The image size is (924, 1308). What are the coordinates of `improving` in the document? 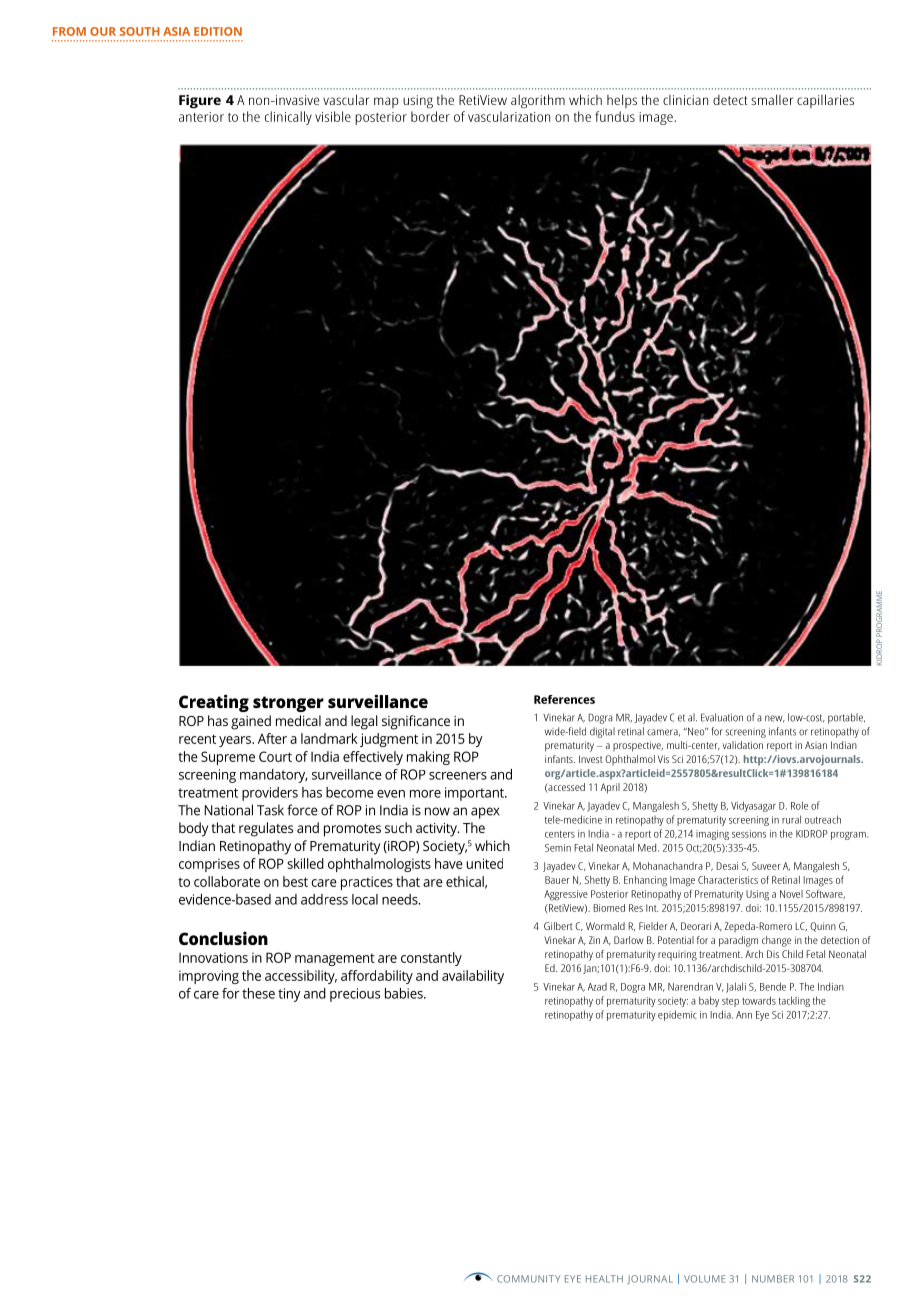 It's located at (209, 977).
